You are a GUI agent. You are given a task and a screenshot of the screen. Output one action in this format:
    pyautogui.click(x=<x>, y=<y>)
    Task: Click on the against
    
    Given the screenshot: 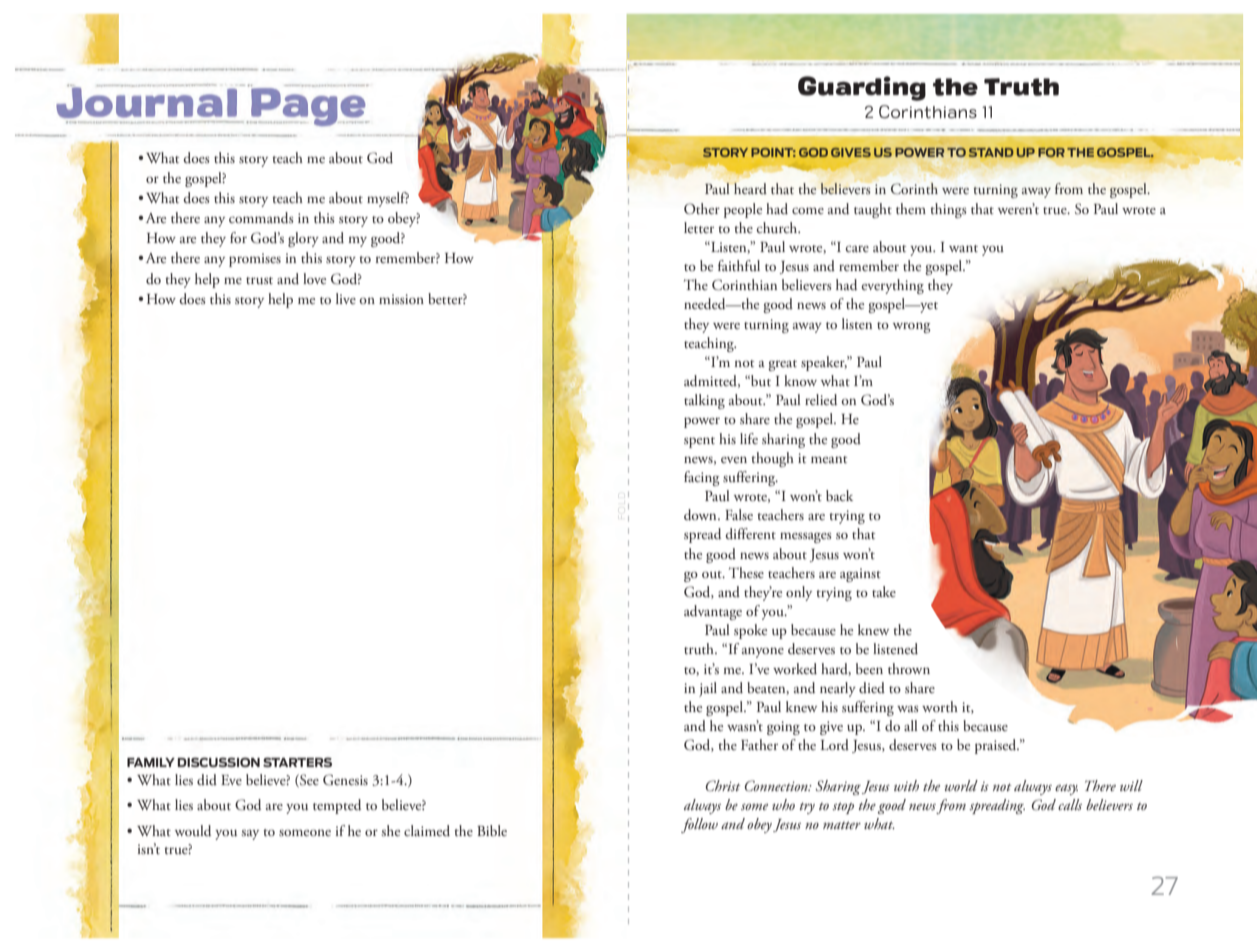 What is the action you would take?
    pyautogui.click(x=860, y=575)
